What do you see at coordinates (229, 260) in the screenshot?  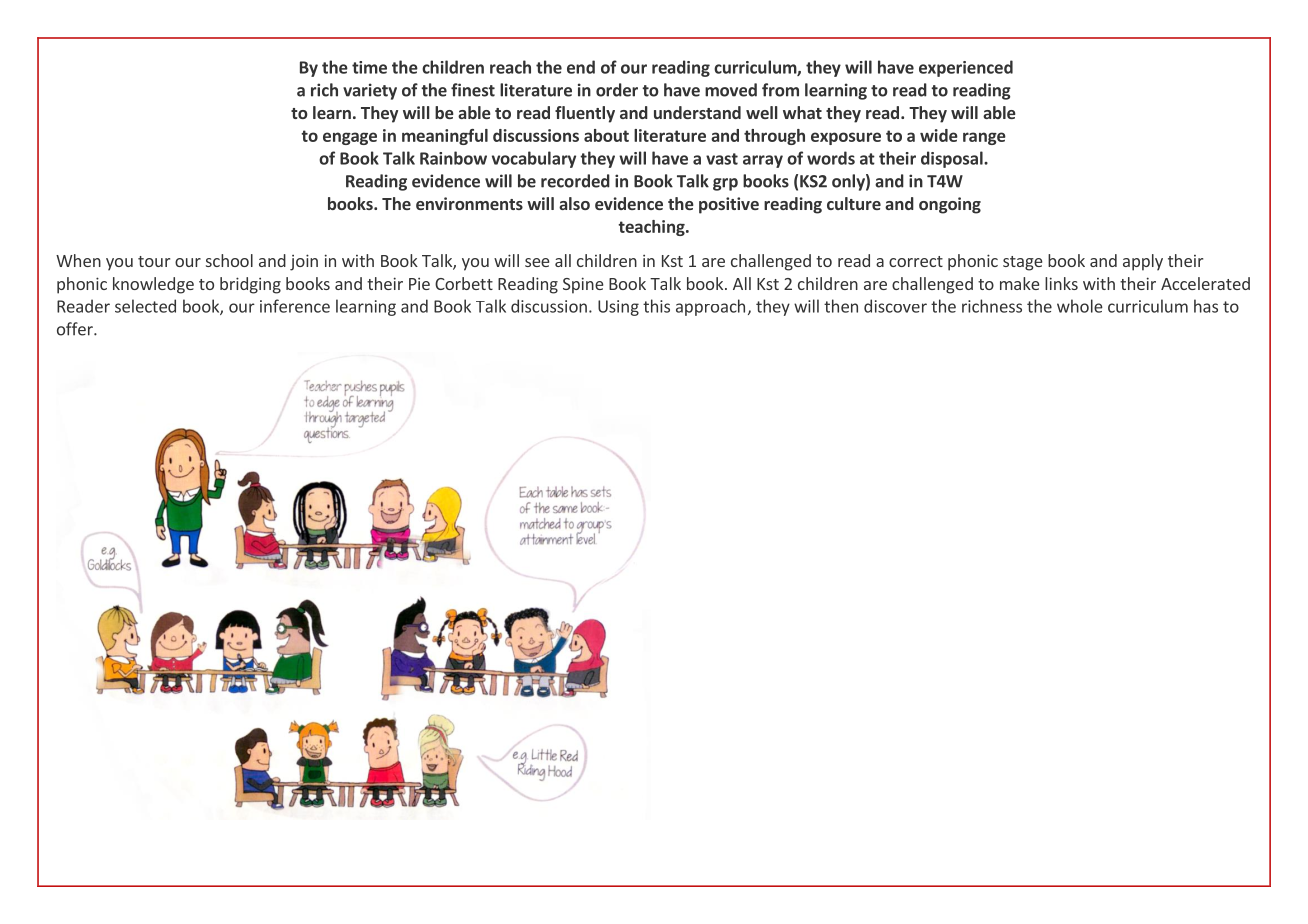 I see `school` at bounding box center [229, 260].
